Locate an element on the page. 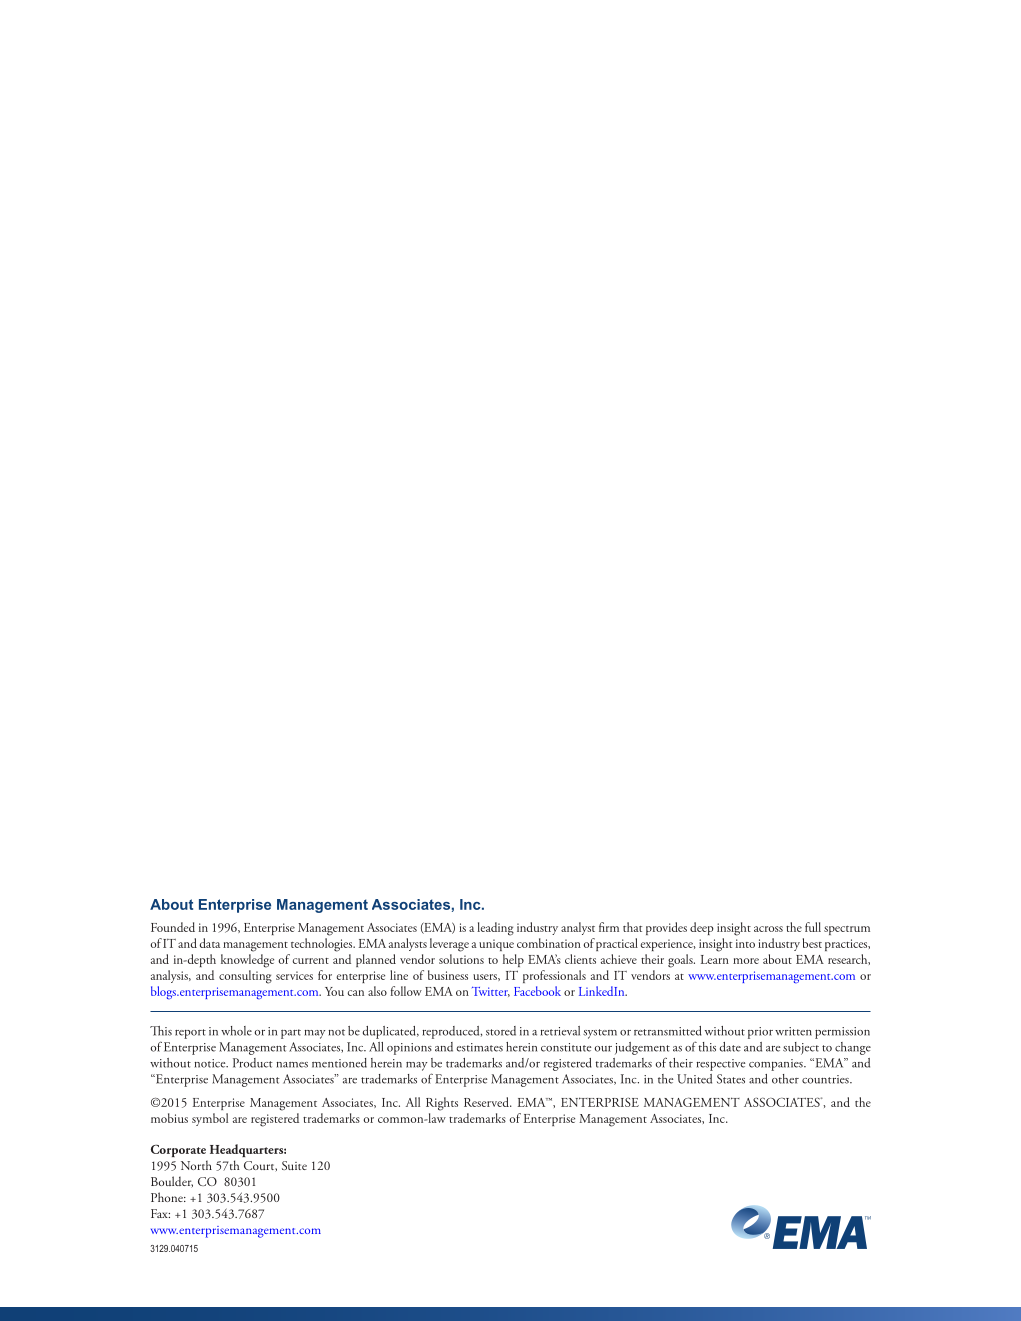 The height and width of the page is (1321, 1021). stored is located at coordinates (501, 1031).
